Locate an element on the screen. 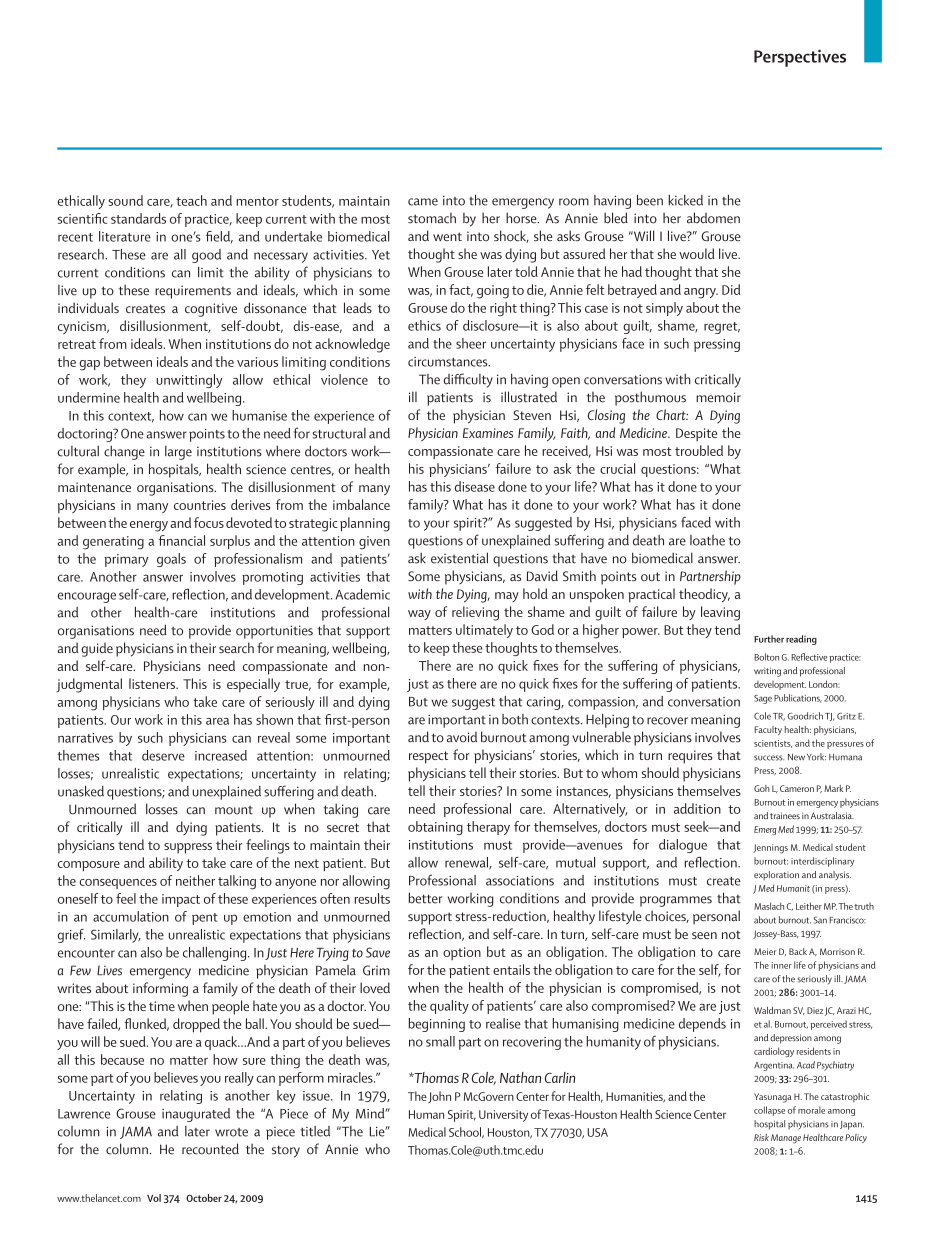  area is located at coordinates (217, 721).
